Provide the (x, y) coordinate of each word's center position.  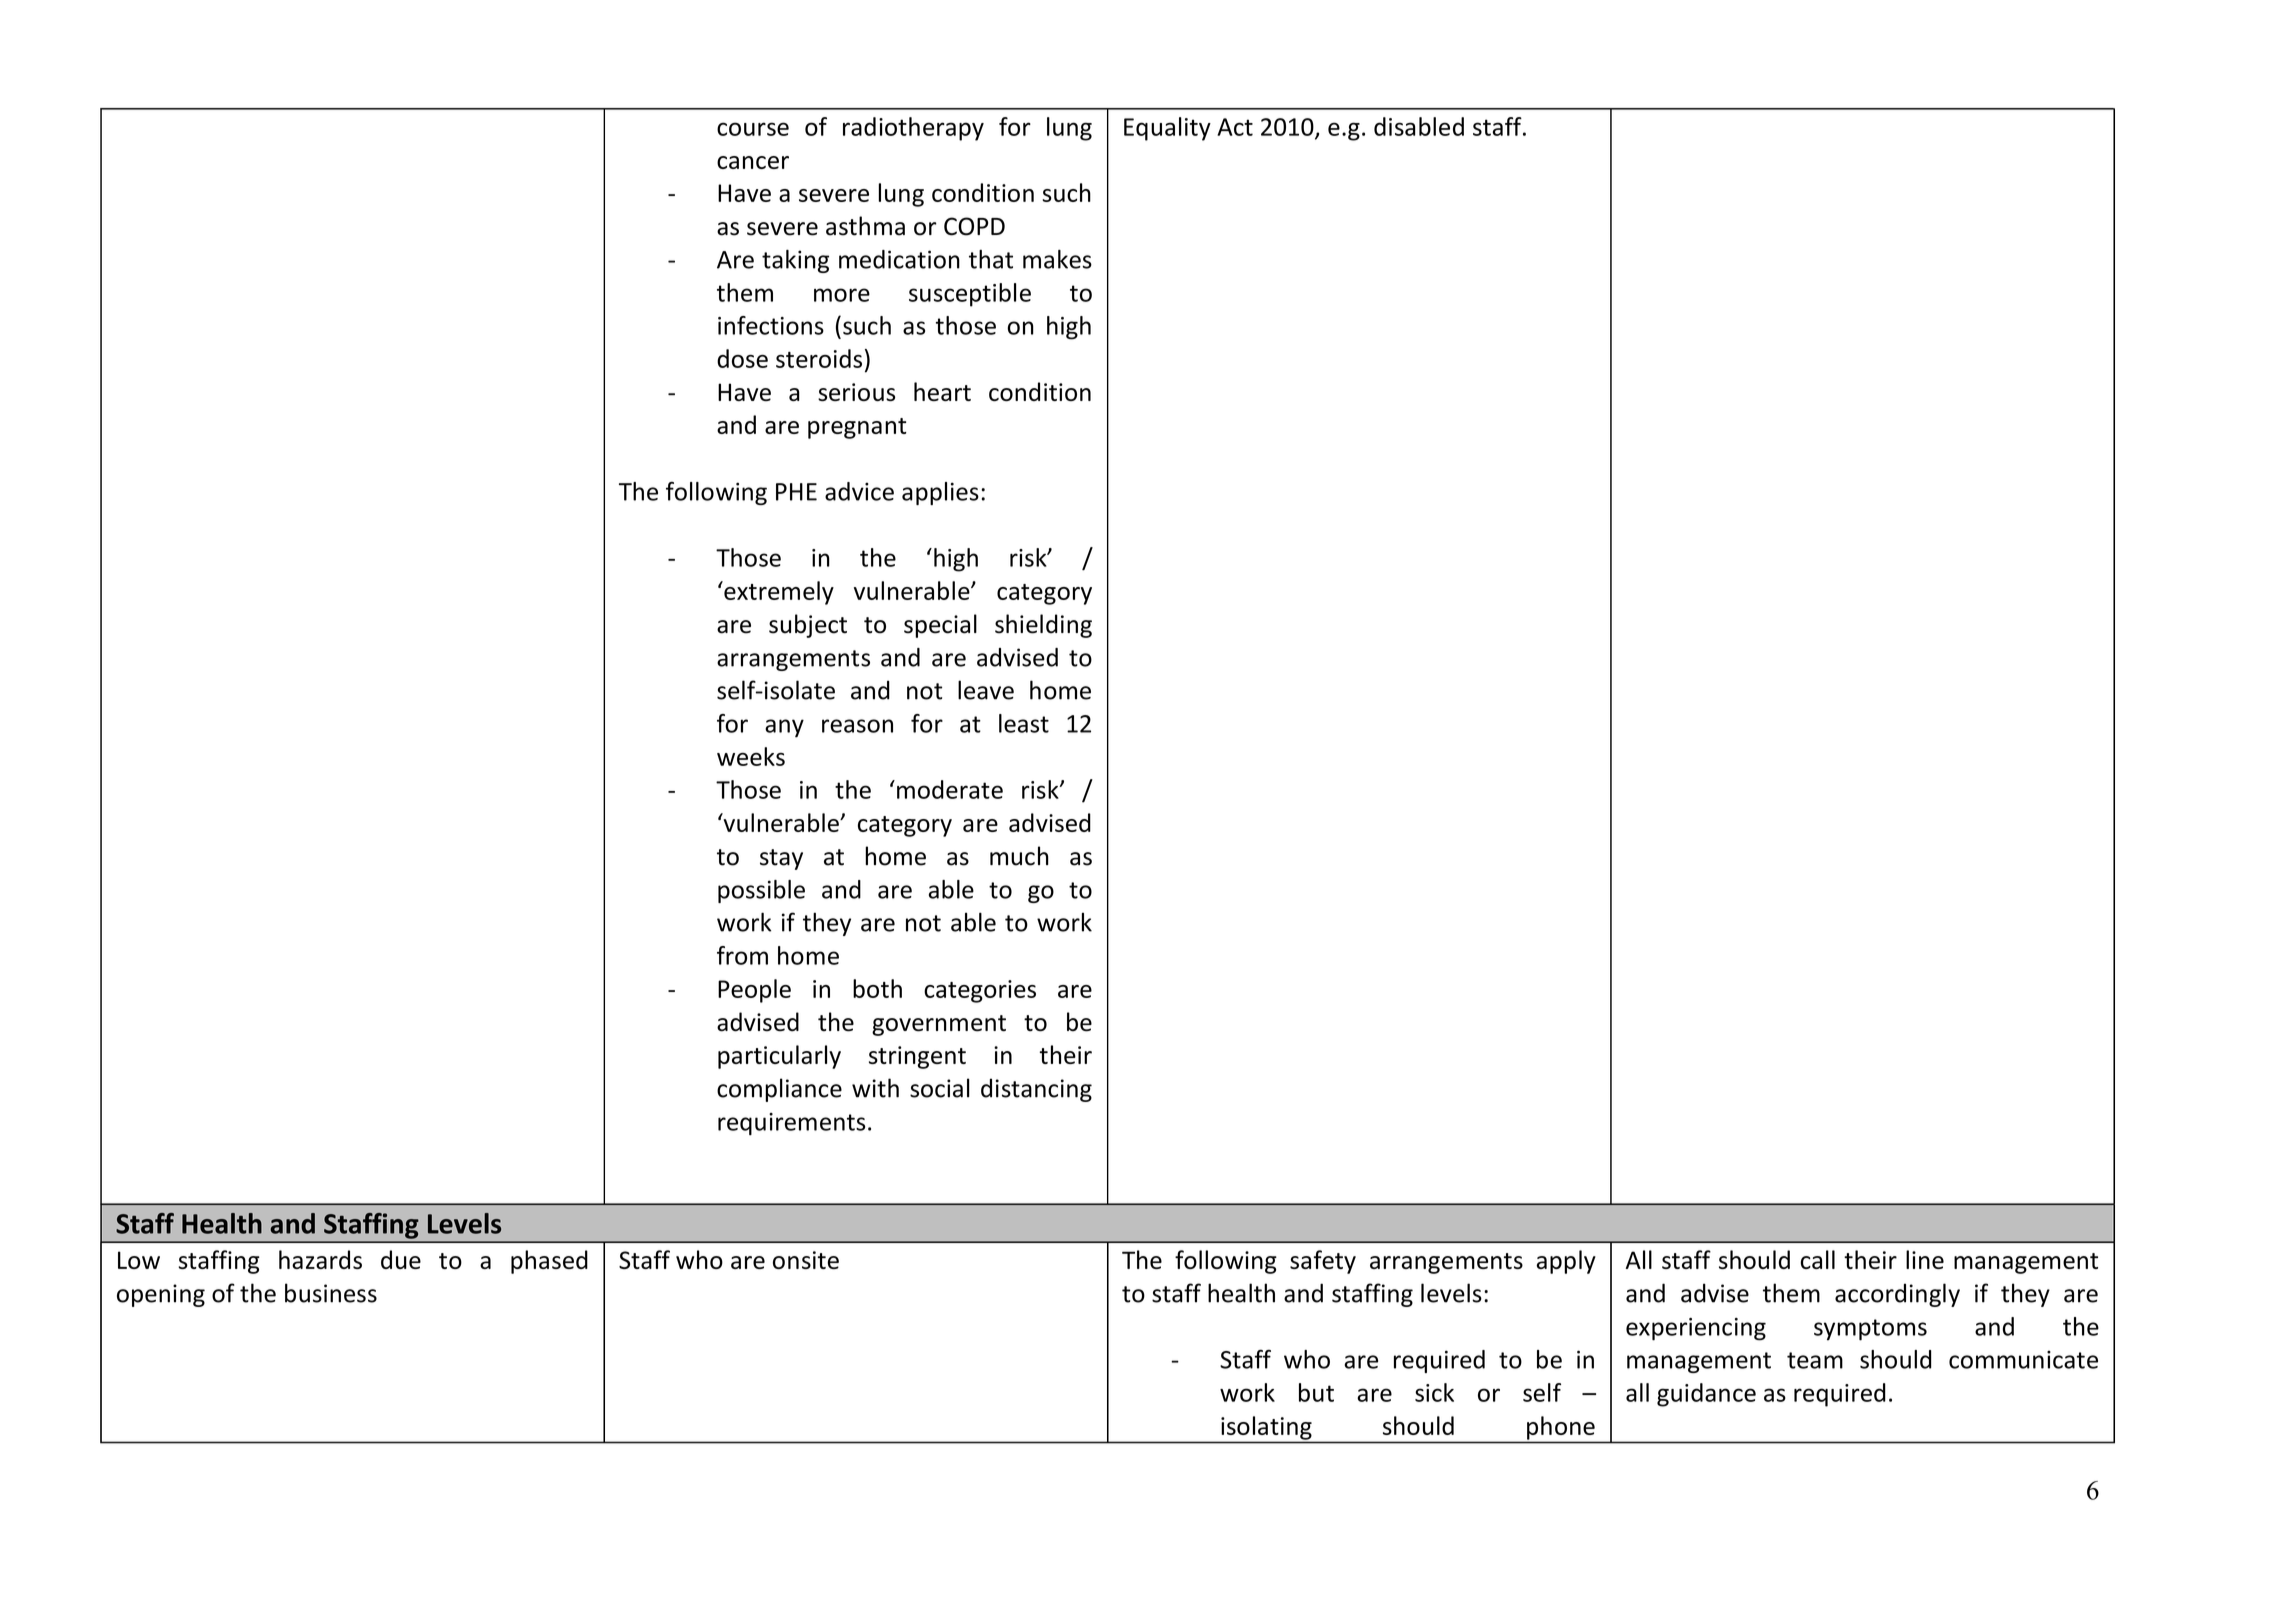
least (1024, 723)
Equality (1167, 129)
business (331, 1293)
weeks (751, 756)
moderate (950, 789)
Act (1235, 127)
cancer (753, 162)
